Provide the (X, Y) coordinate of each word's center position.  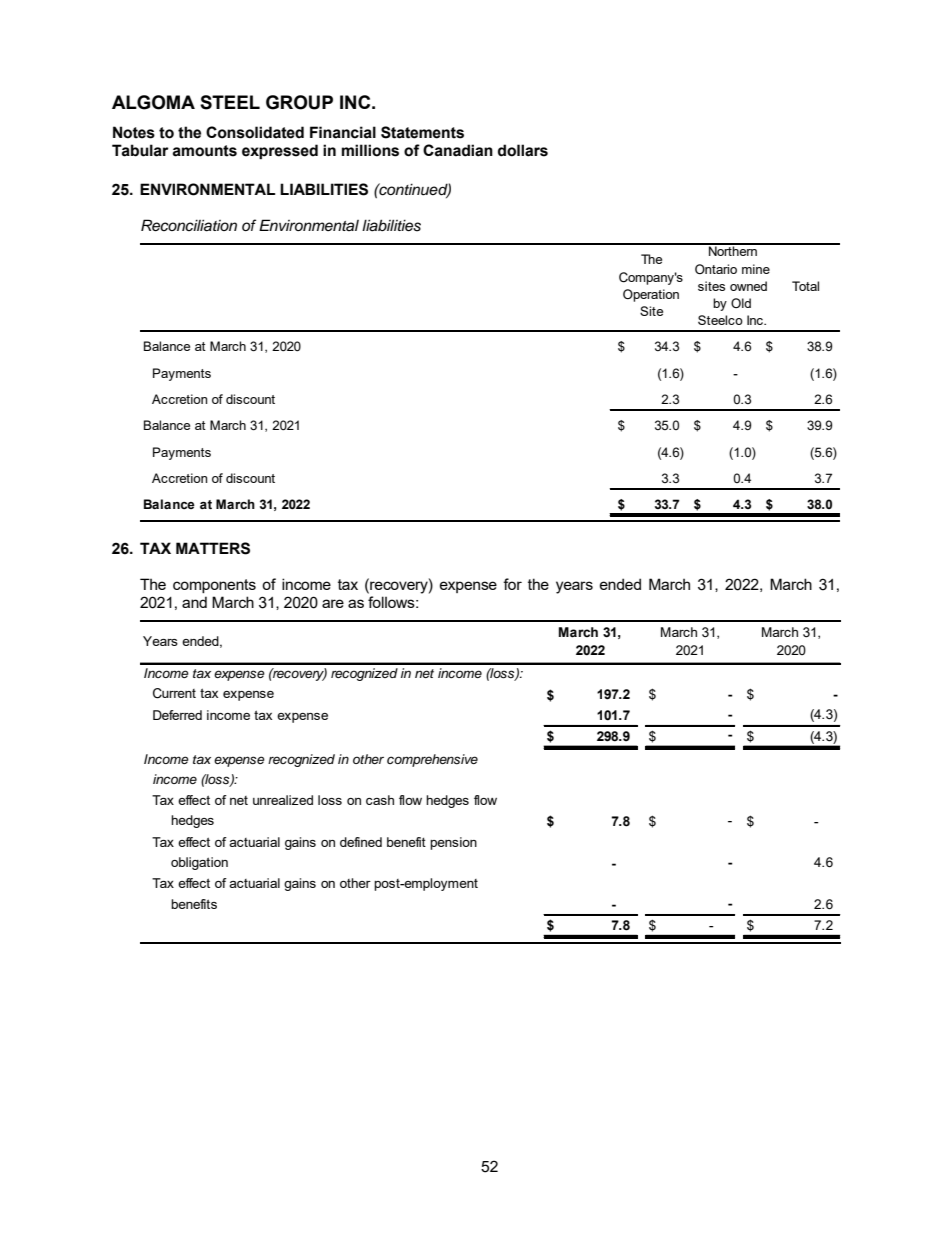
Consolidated (255, 132)
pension (453, 843)
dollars (523, 150)
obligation (199, 863)
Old (741, 303)
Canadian (458, 150)
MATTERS (213, 548)
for (512, 584)
